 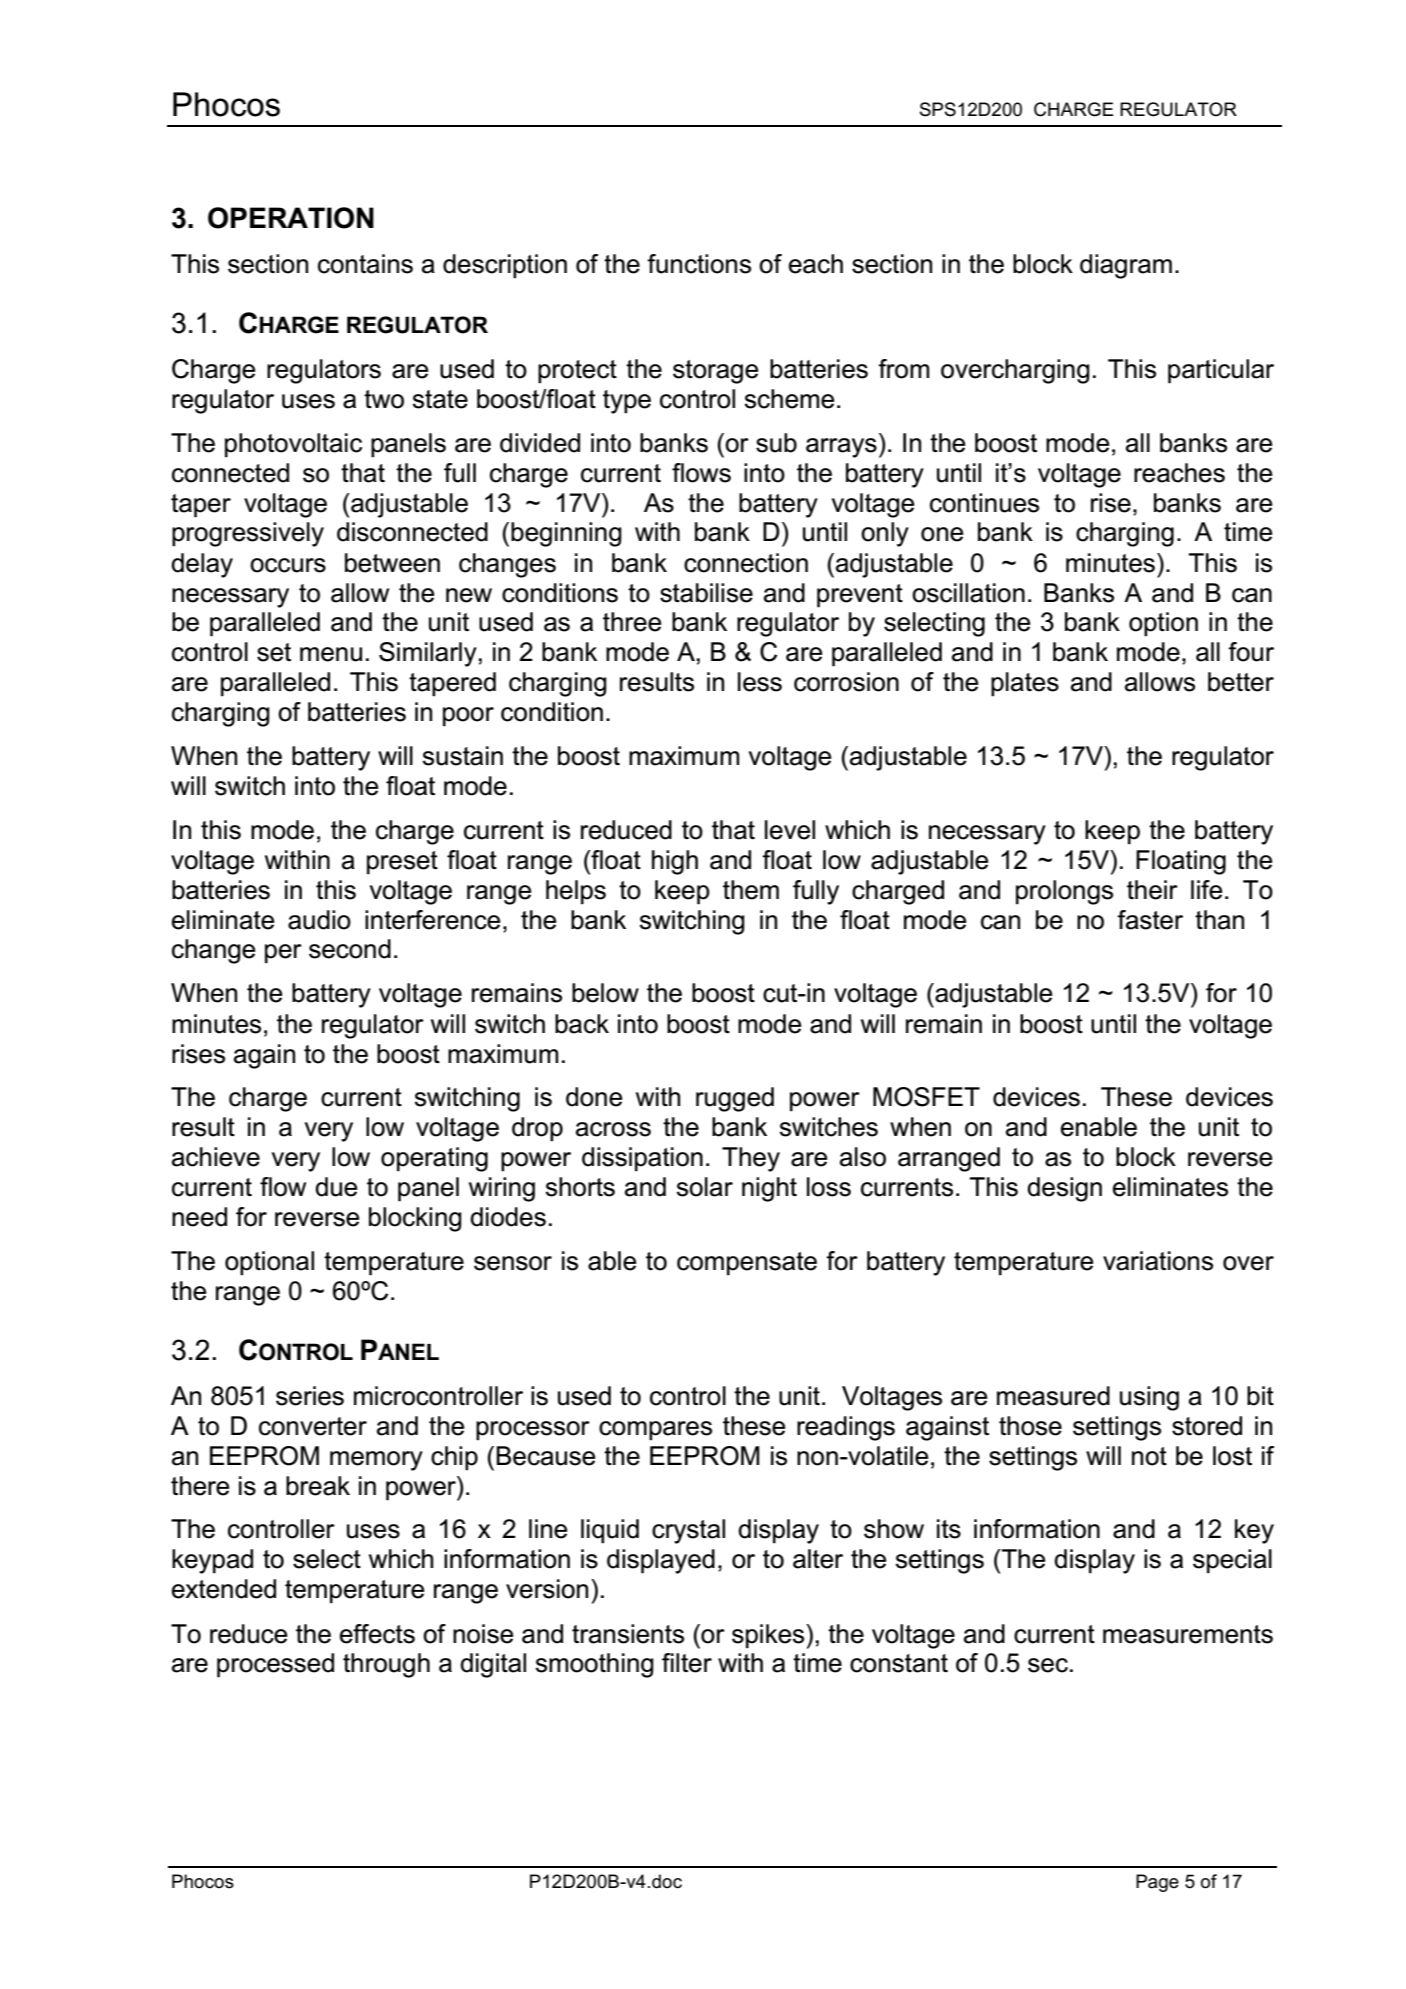 What do you see at coordinates (1126, 266) in the screenshot?
I see `diagram` at bounding box center [1126, 266].
